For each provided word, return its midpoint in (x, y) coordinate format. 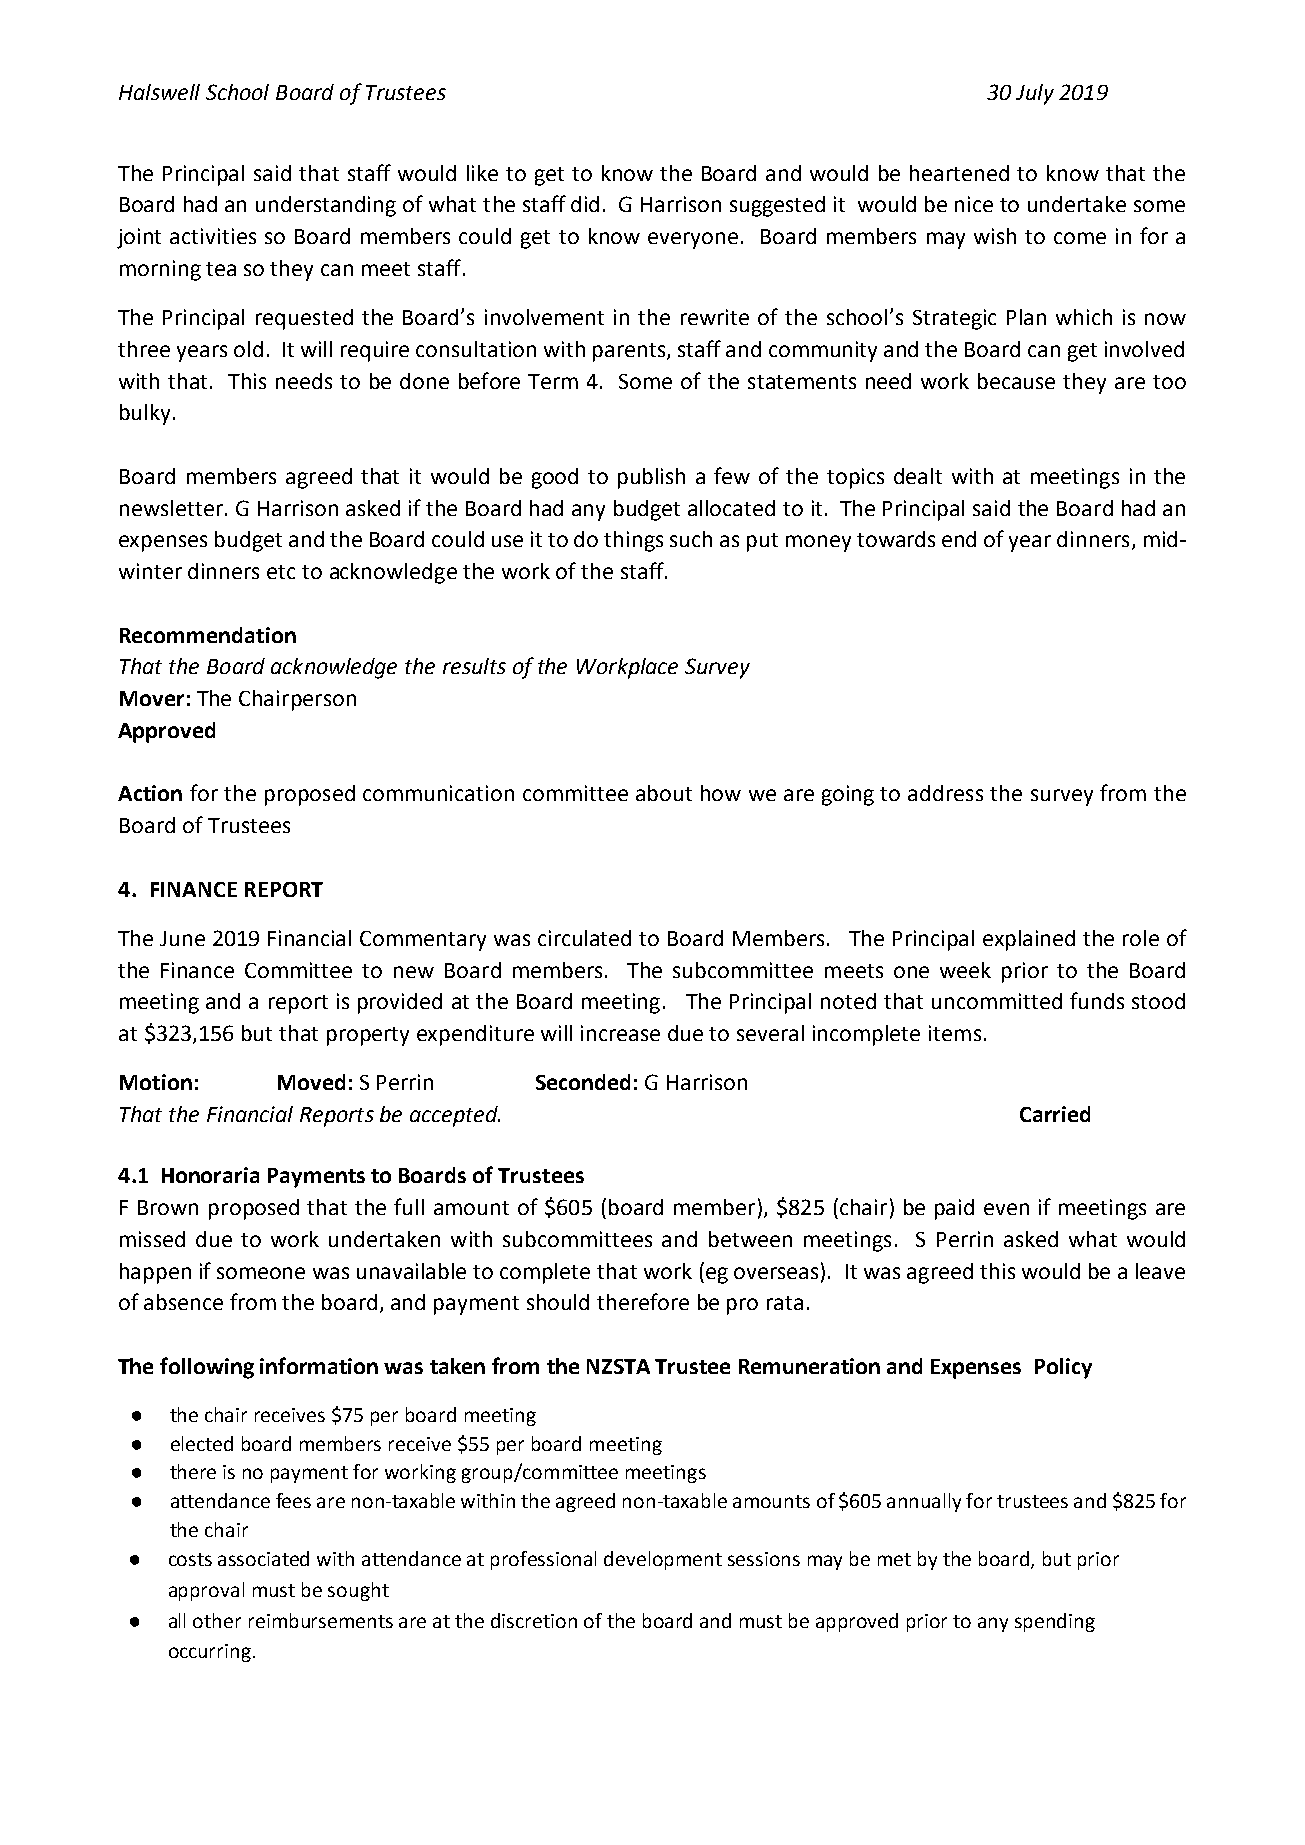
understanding (326, 206)
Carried (1055, 1114)
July (1035, 94)
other (217, 1620)
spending (1055, 1622)
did (585, 204)
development (663, 1560)
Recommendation (208, 635)
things (633, 541)
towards (896, 539)
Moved (311, 1082)
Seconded (583, 1082)
